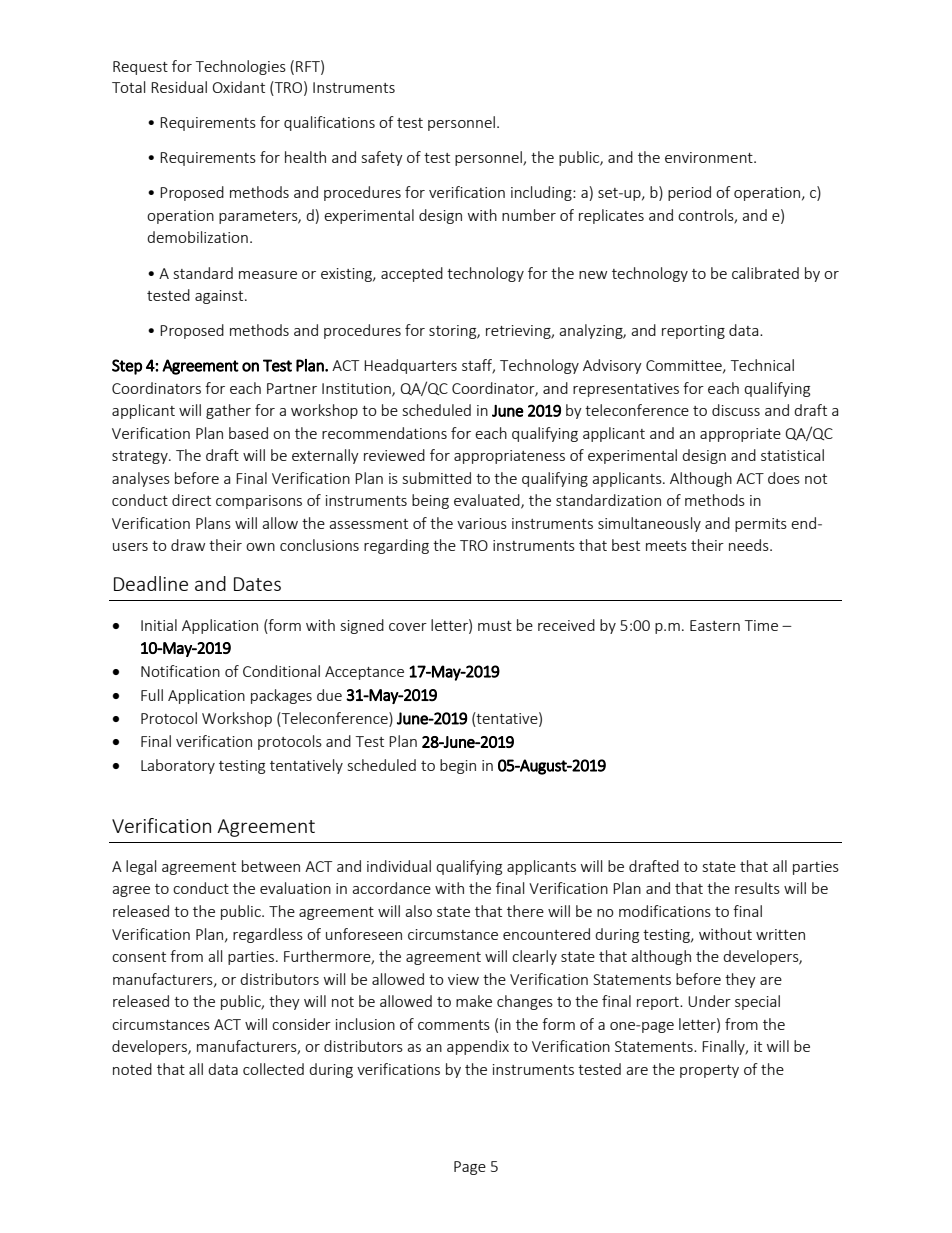 Image resolution: width=952 pixels, height=1233 pixels. What do you see at coordinates (710, 157) in the screenshot?
I see `environment` at bounding box center [710, 157].
